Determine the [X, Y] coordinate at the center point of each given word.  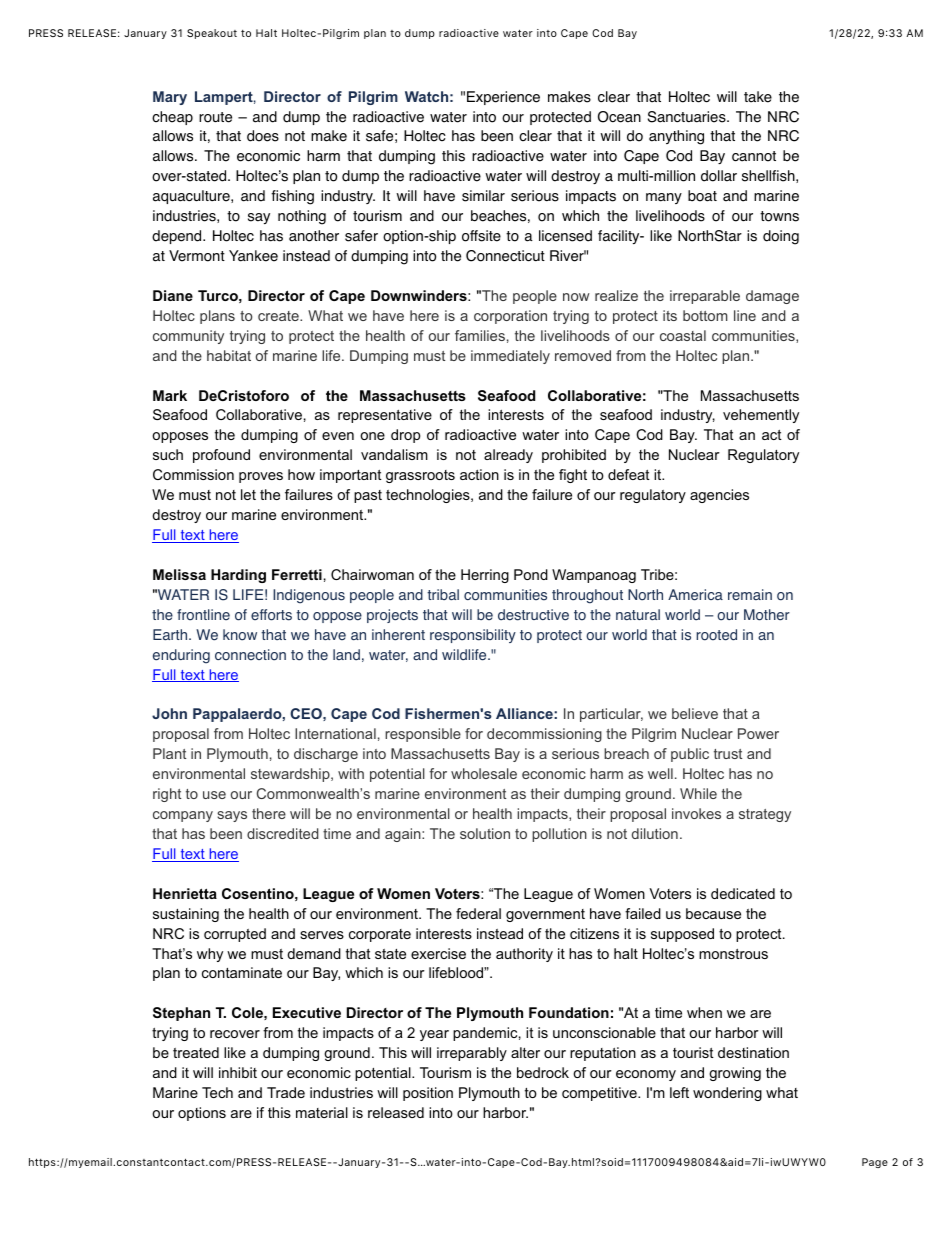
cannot [754, 156]
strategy [765, 815]
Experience [503, 98]
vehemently [761, 416]
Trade [286, 1092]
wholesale [484, 773]
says [232, 816]
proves [261, 477]
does [263, 136]
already [508, 456]
